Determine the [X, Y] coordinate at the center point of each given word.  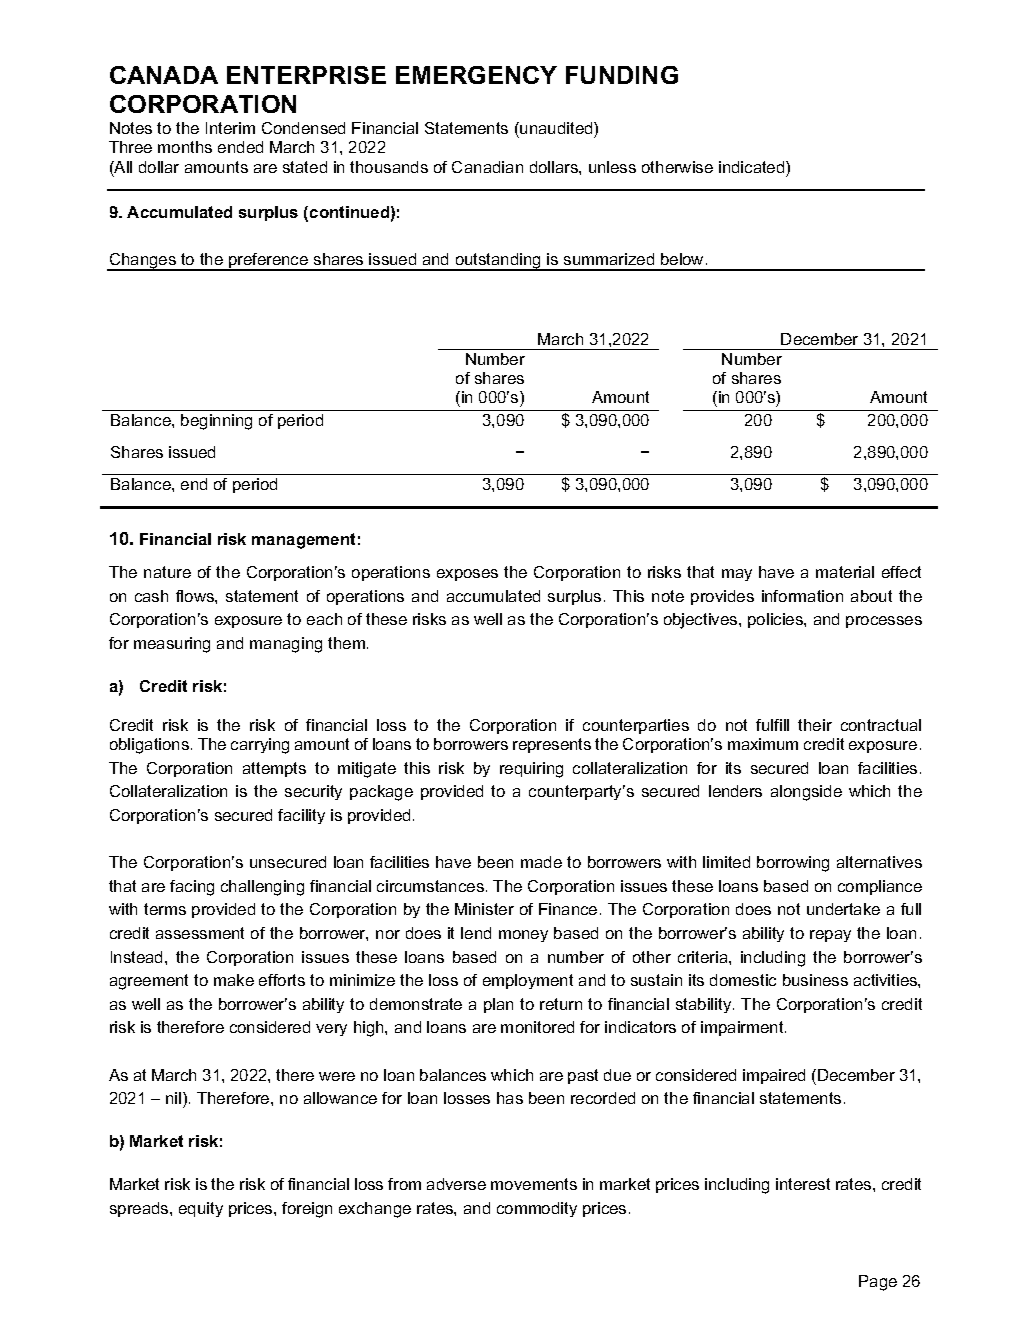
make [234, 980]
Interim [230, 128]
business [815, 980]
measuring [172, 645]
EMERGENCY [476, 75]
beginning [216, 422]
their [815, 725]
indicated [753, 167]
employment [528, 981]
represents [552, 745]
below [682, 259]
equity [201, 1209]
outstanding [498, 262]
